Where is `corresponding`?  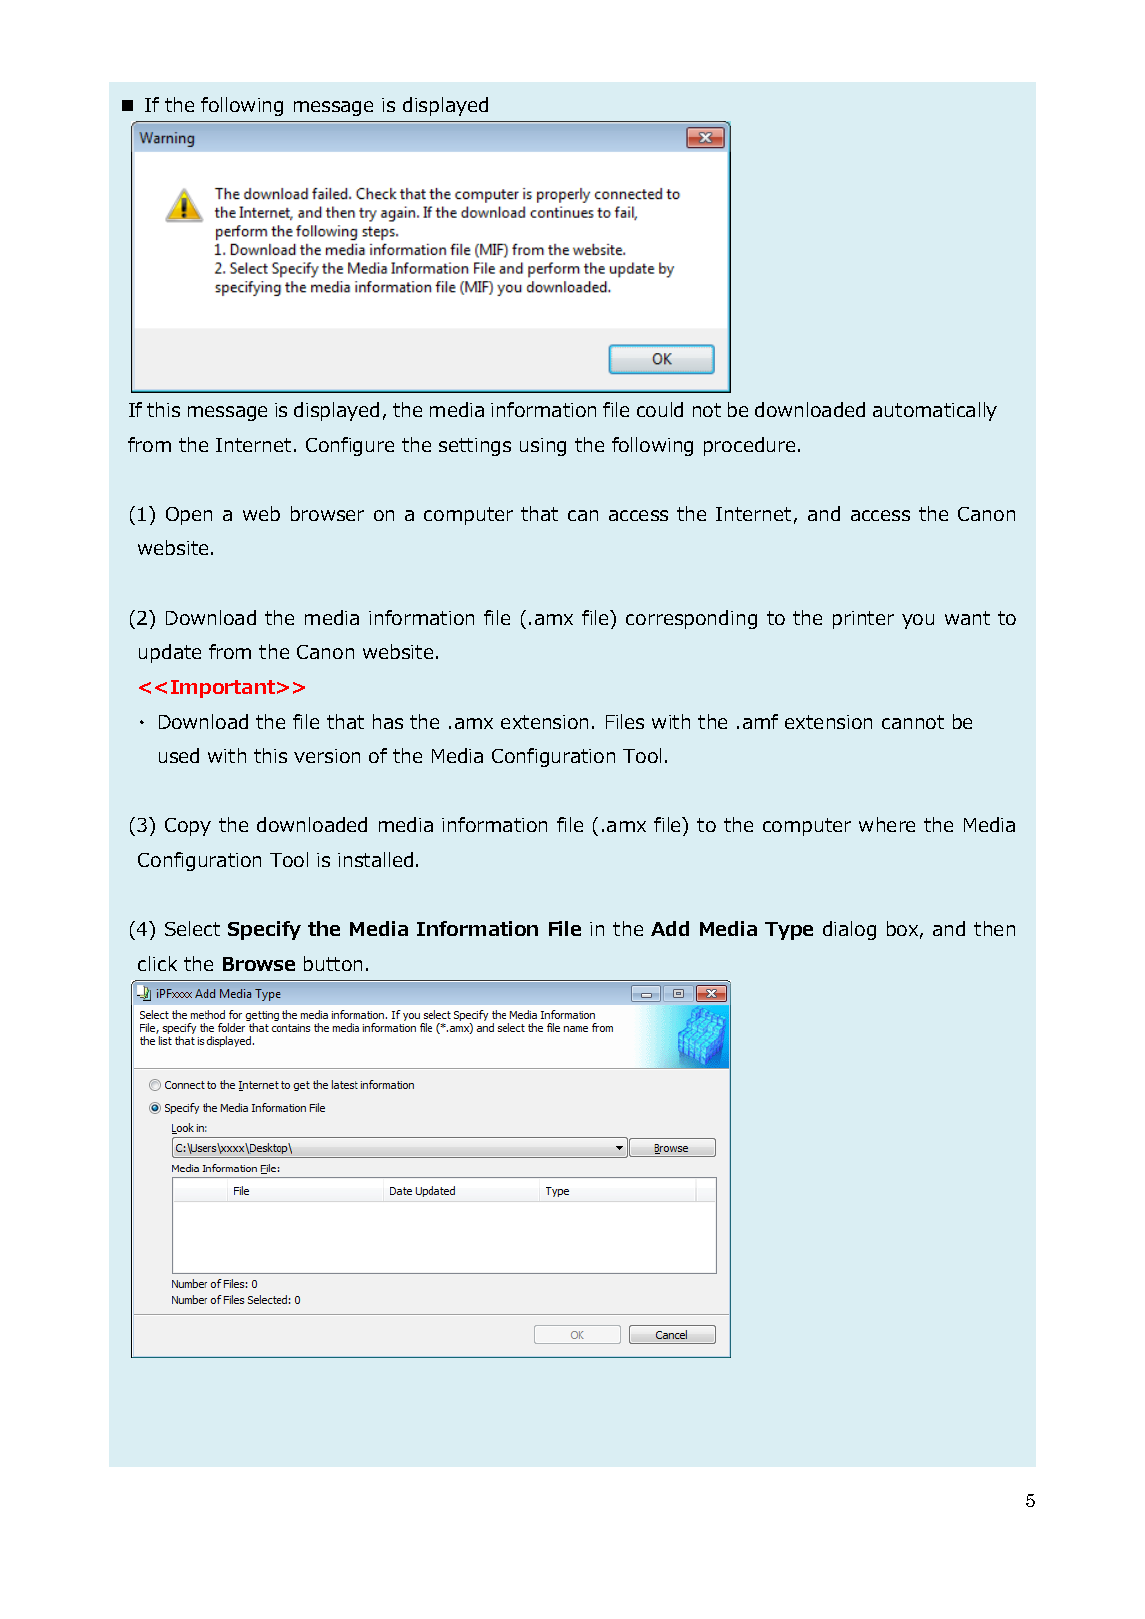 corresponding is located at coordinates (691, 619).
